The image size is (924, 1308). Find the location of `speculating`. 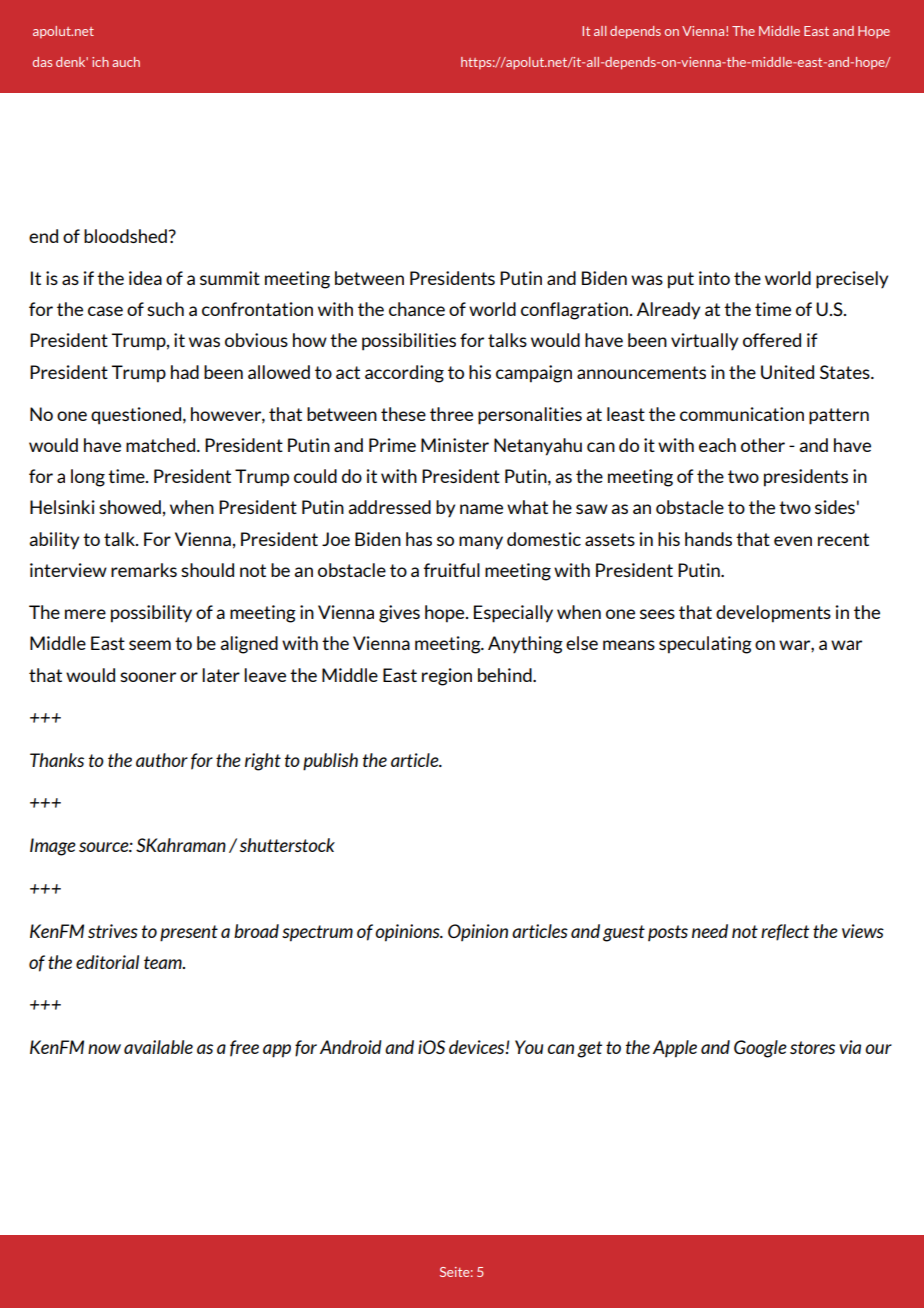

speculating is located at coordinates (705, 645).
